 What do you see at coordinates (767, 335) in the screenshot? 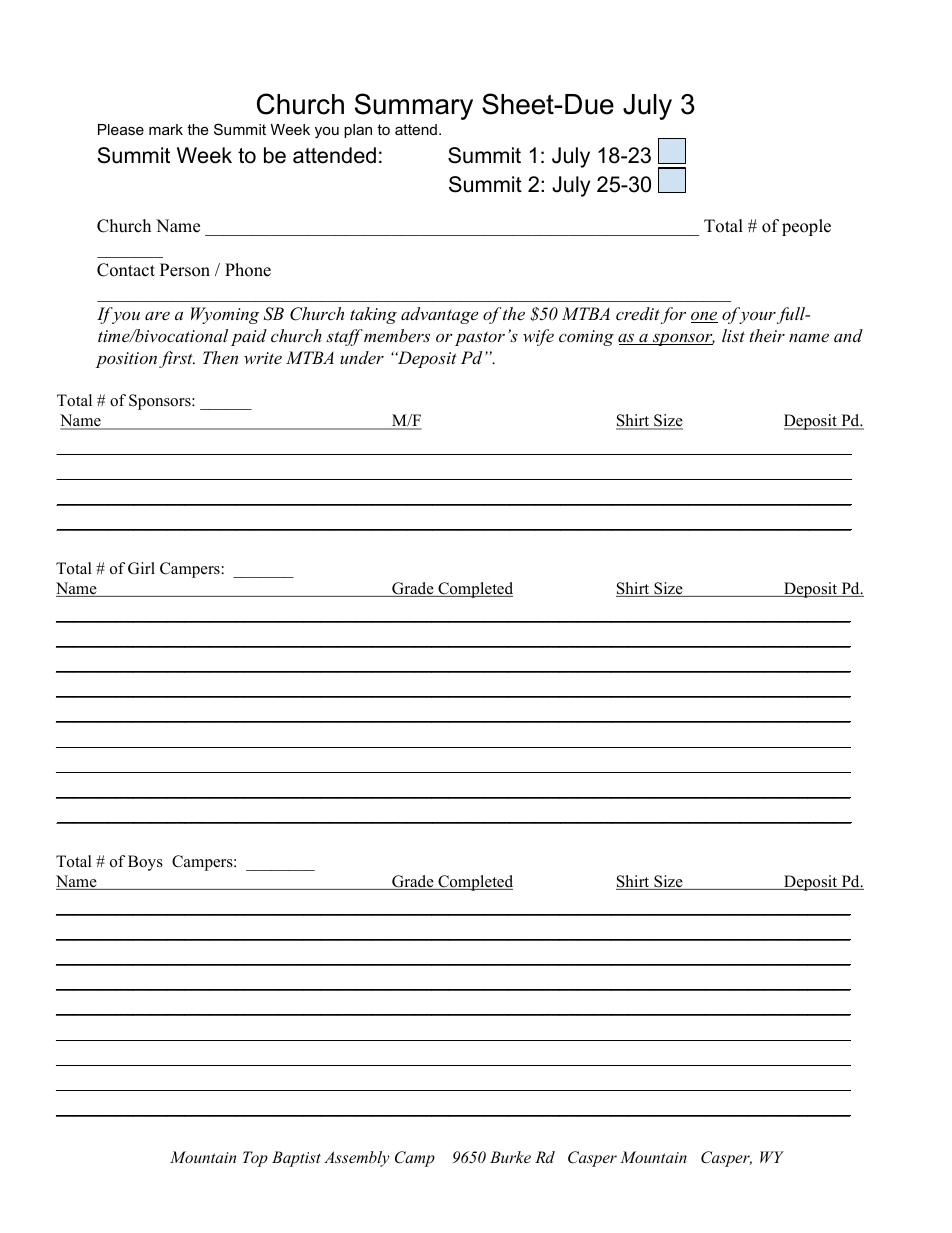
I see `their` at bounding box center [767, 335].
